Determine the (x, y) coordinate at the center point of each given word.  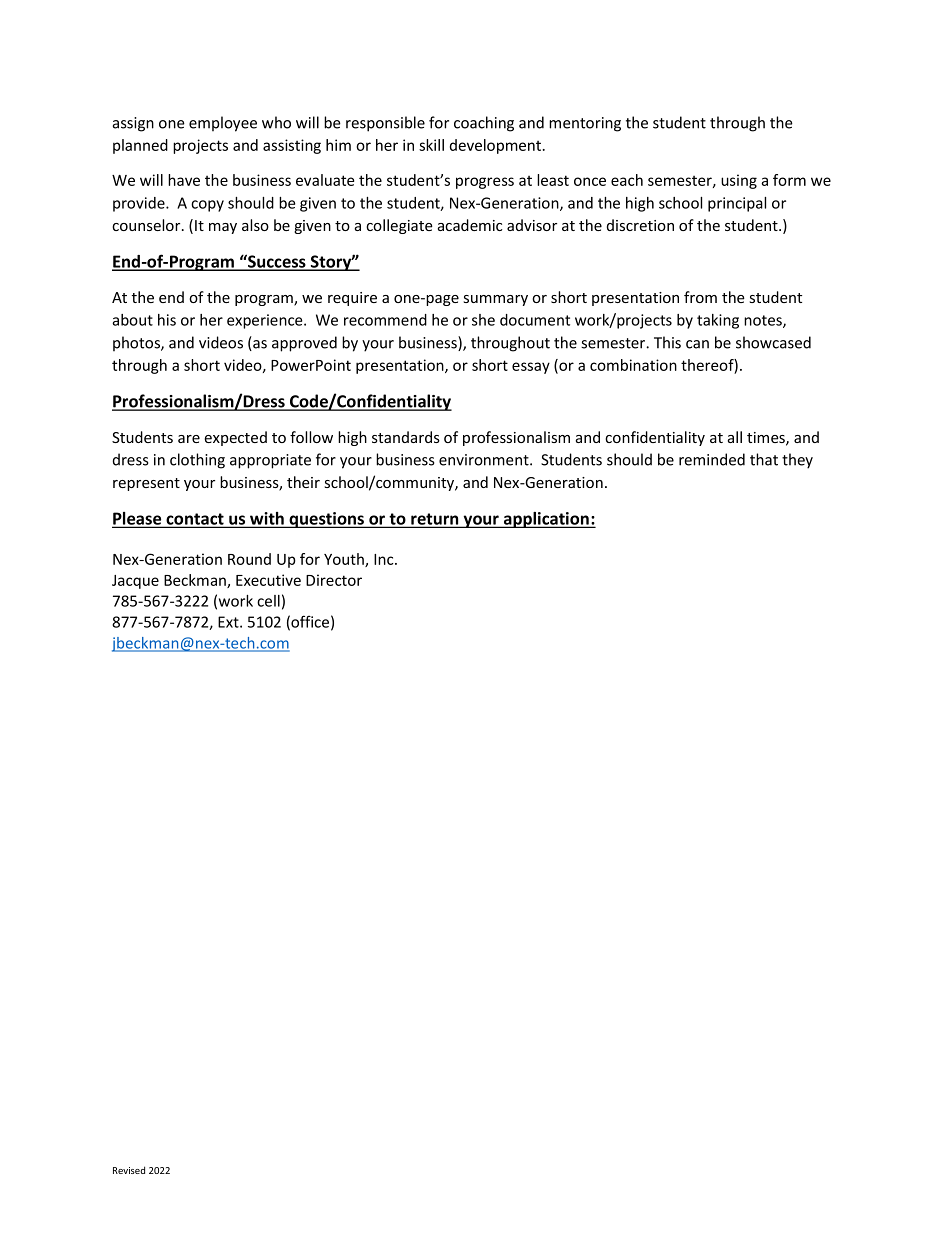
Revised (129, 1170)
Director (334, 580)
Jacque (135, 582)
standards (406, 437)
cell (268, 601)
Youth (345, 560)
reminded (712, 459)
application (546, 520)
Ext (229, 622)
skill (431, 145)
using (739, 181)
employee (223, 124)
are (189, 439)
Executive (268, 580)
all (735, 437)
